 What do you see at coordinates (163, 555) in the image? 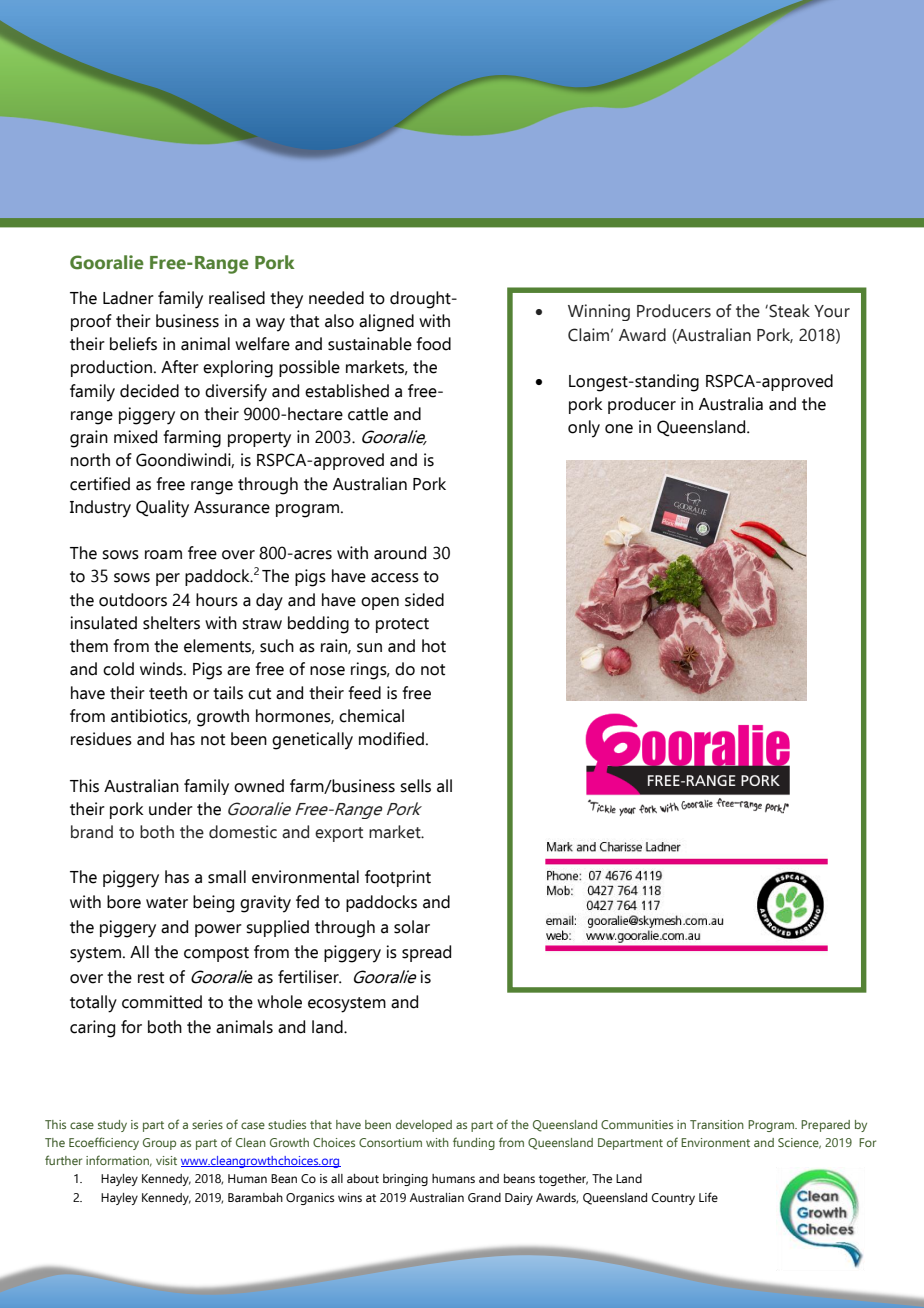
I see `roam` at bounding box center [163, 555].
